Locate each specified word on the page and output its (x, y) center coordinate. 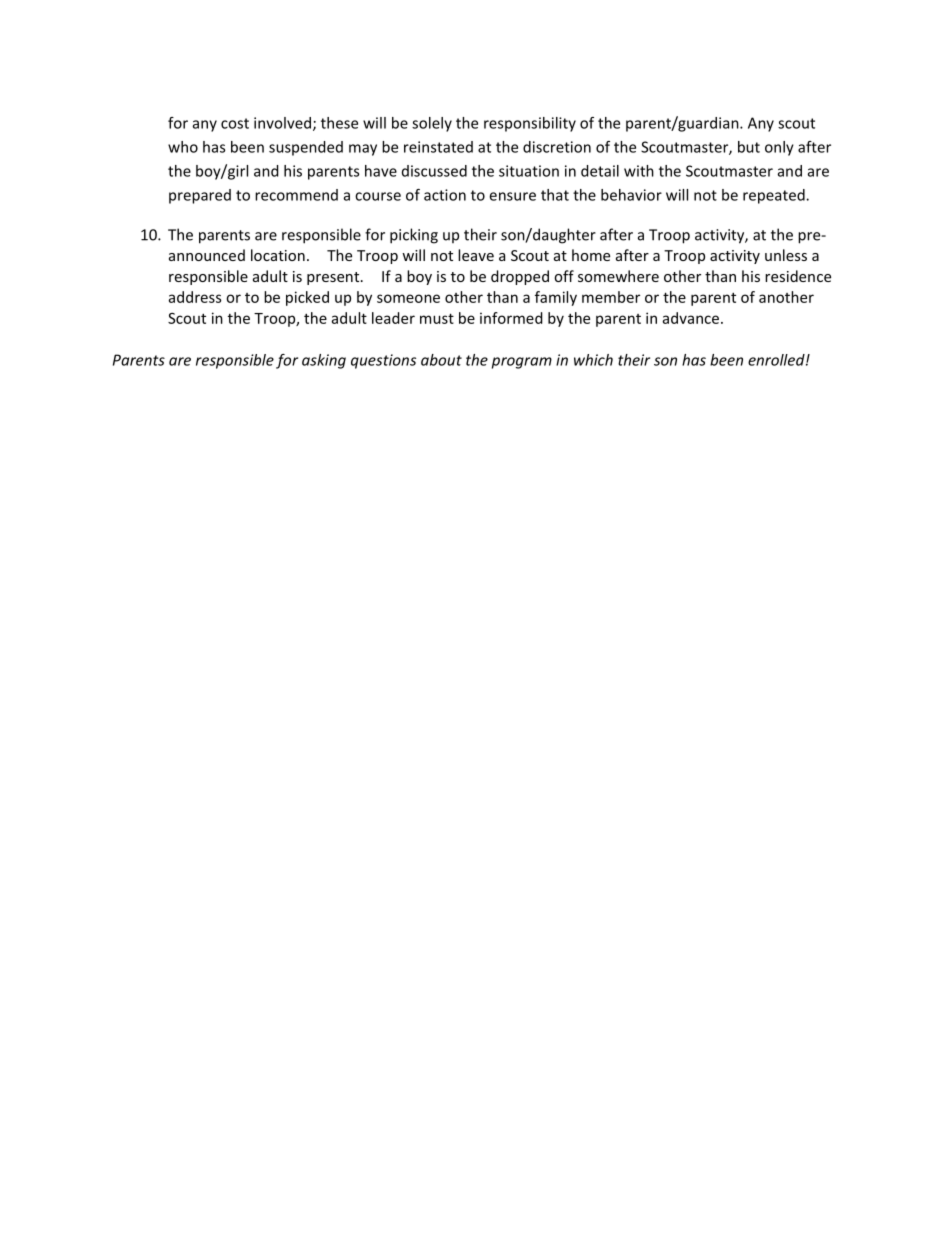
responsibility (530, 124)
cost (235, 123)
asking (324, 361)
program (522, 363)
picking (414, 236)
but (749, 147)
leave (476, 255)
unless (786, 255)
